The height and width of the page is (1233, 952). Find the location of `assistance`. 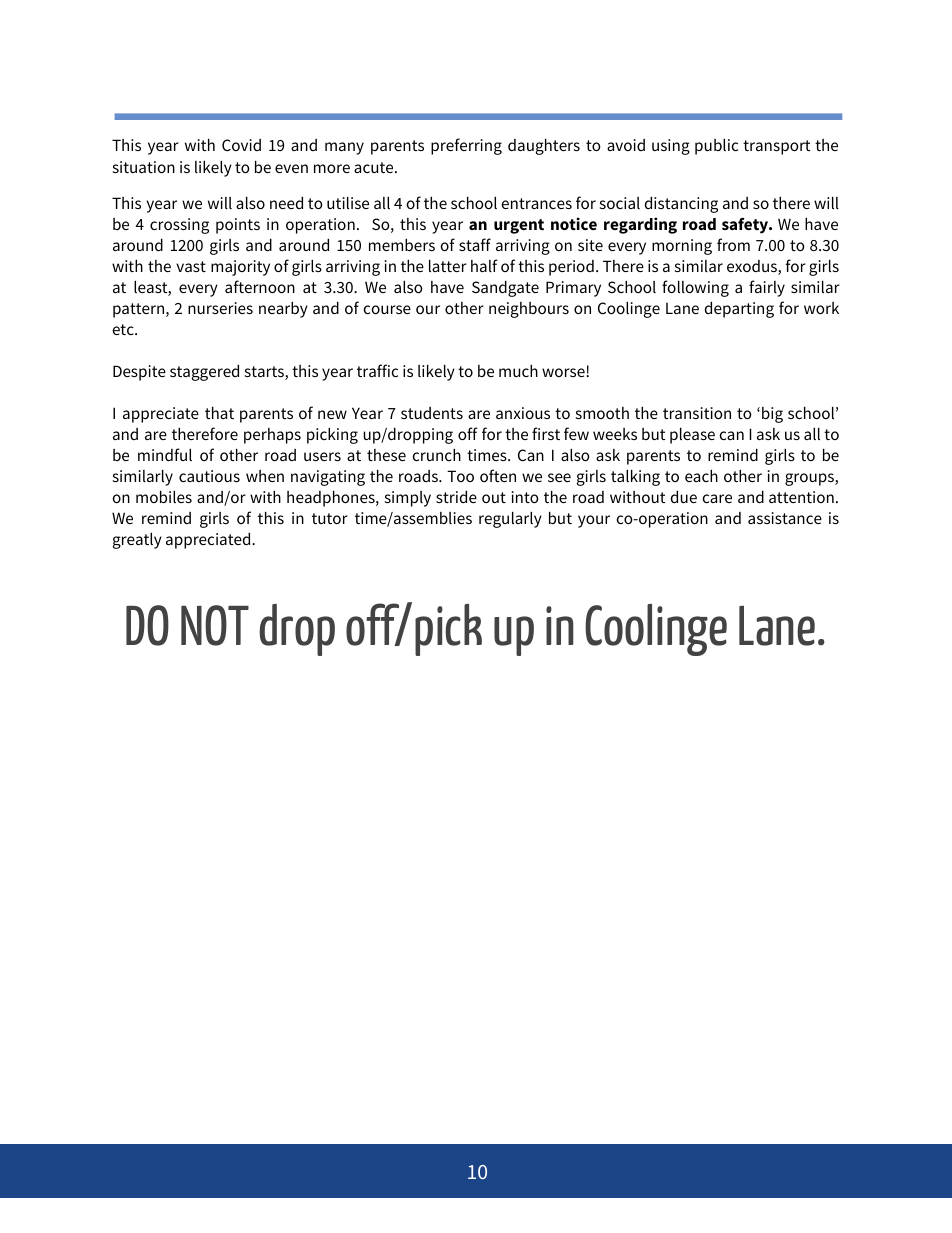

assistance is located at coordinates (785, 518).
